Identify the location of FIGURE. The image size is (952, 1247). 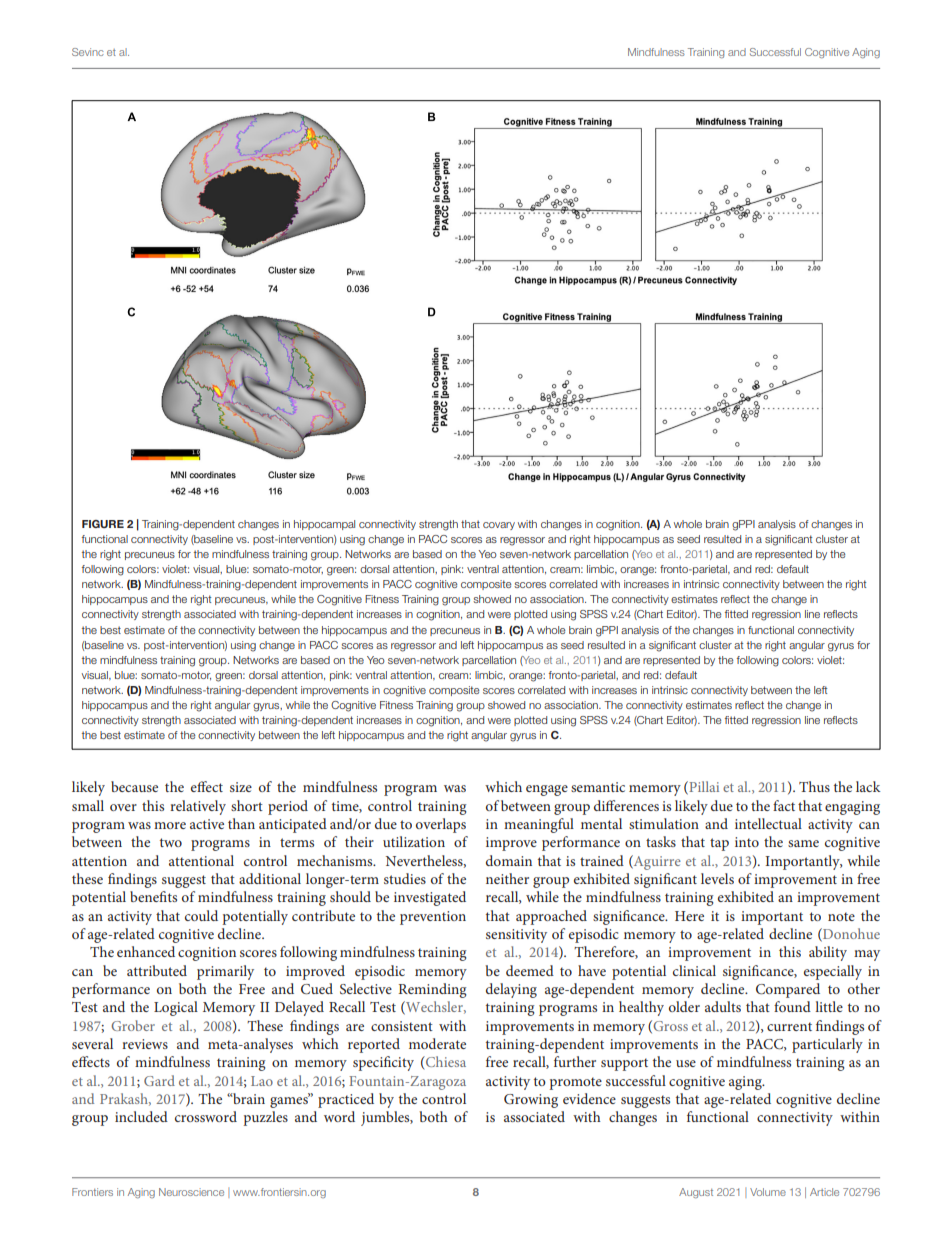
(103, 524).
